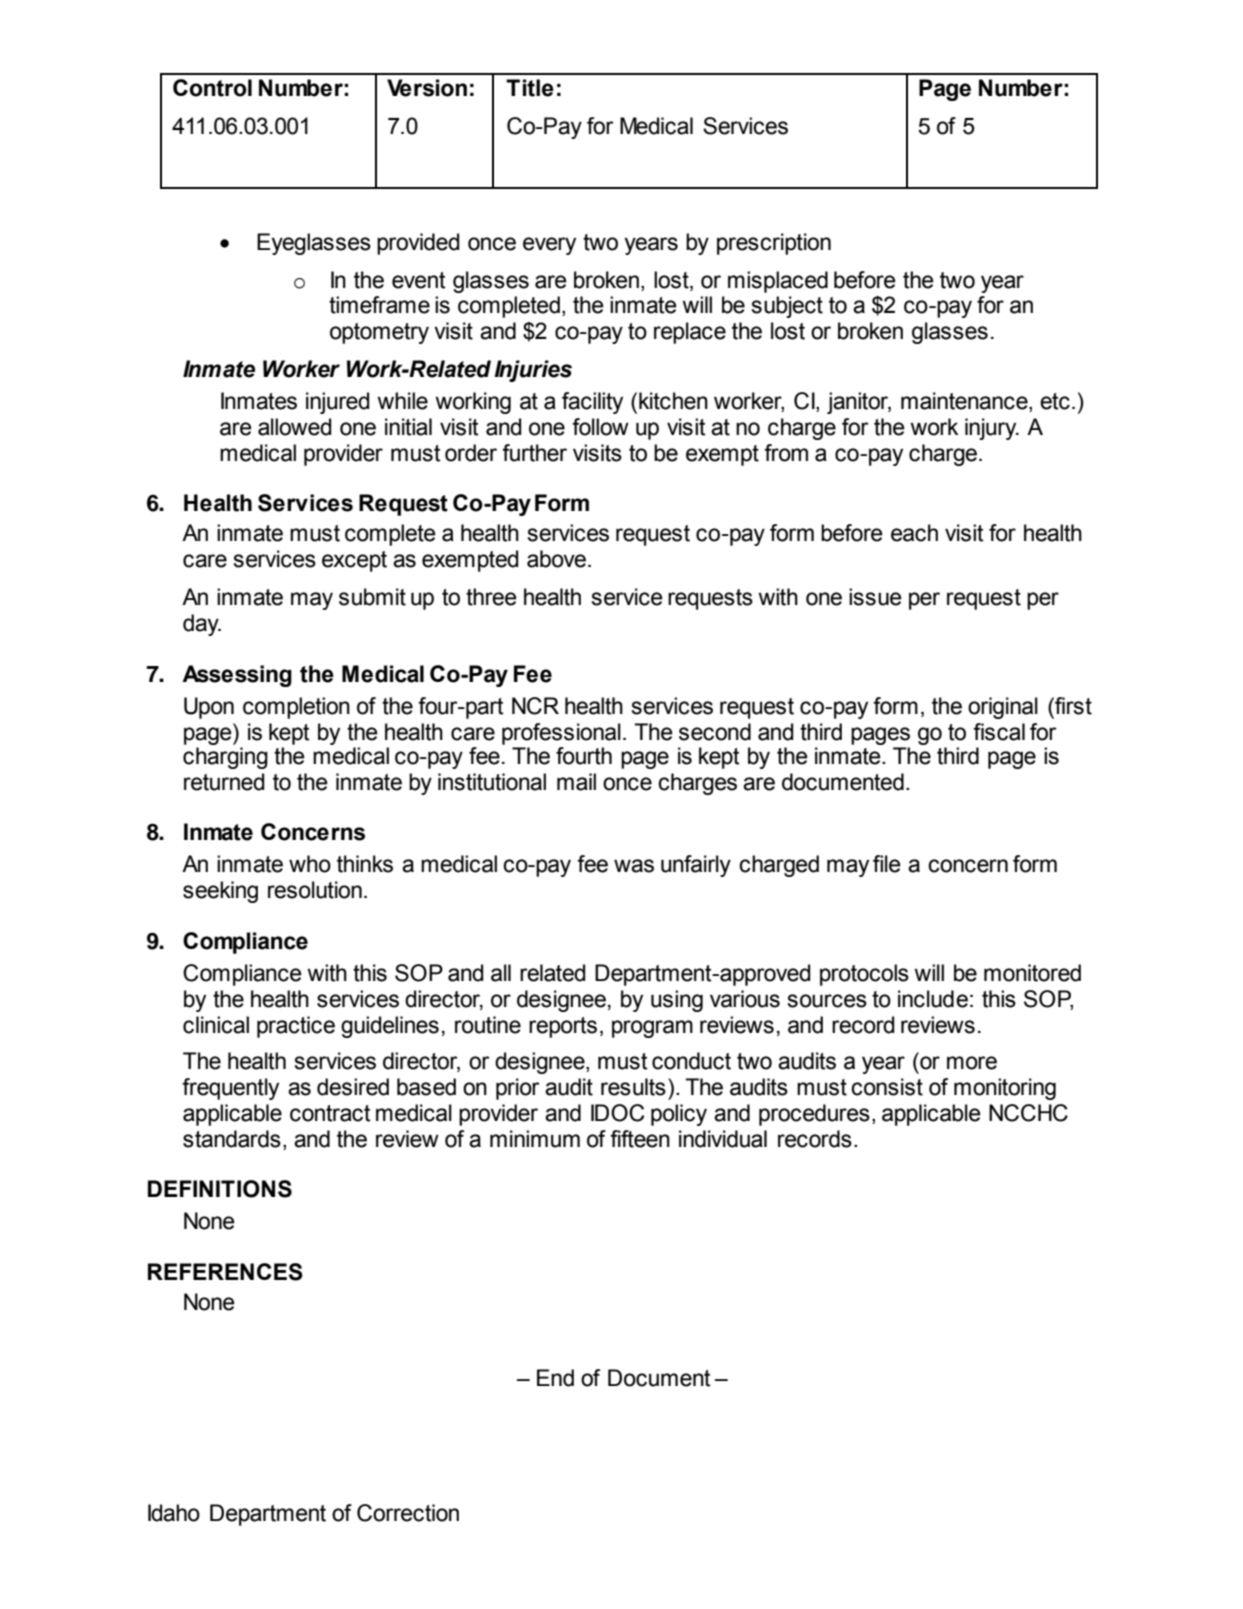  I want to click on returned, so click(224, 782).
